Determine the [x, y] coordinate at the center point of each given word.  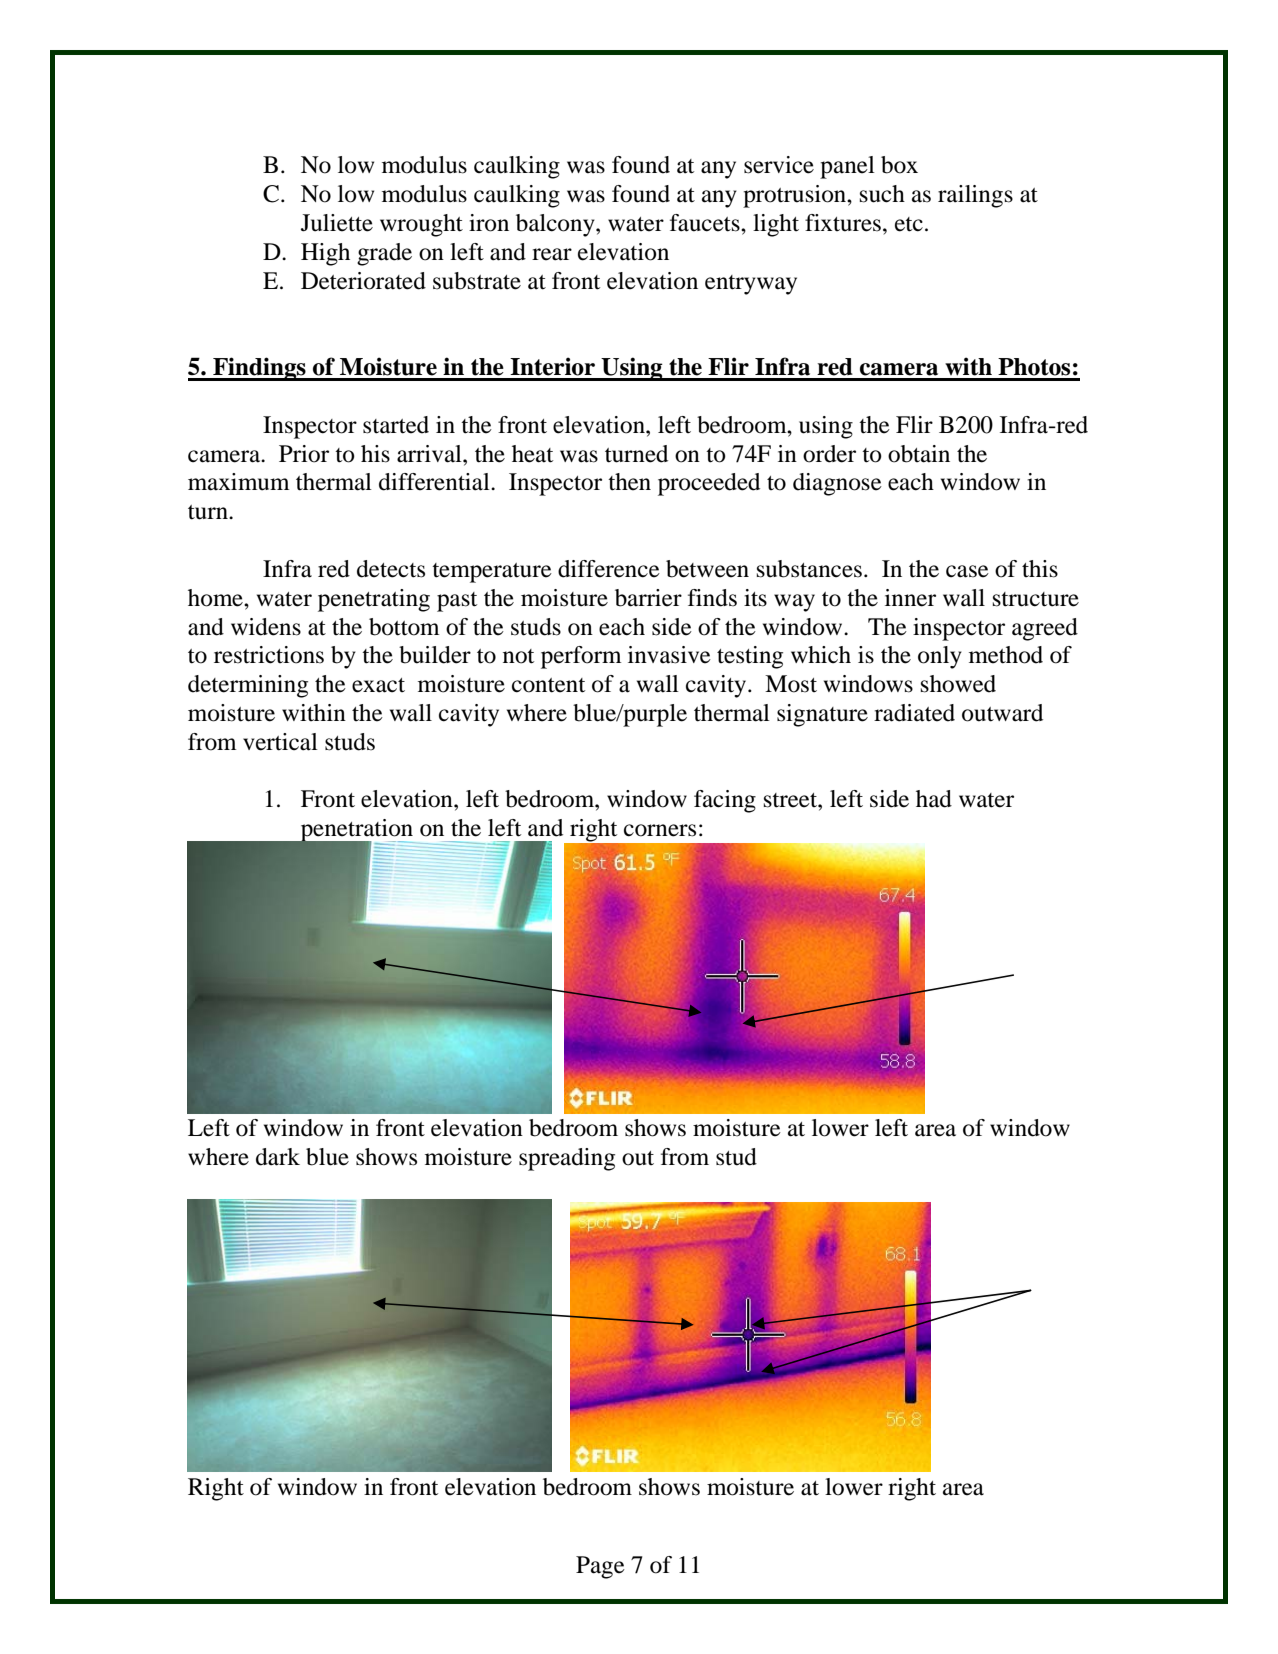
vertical [280, 742]
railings [975, 196]
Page [600, 1567]
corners [660, 830]
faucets [706, 223]
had [934, 799]
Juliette [337, 223]
